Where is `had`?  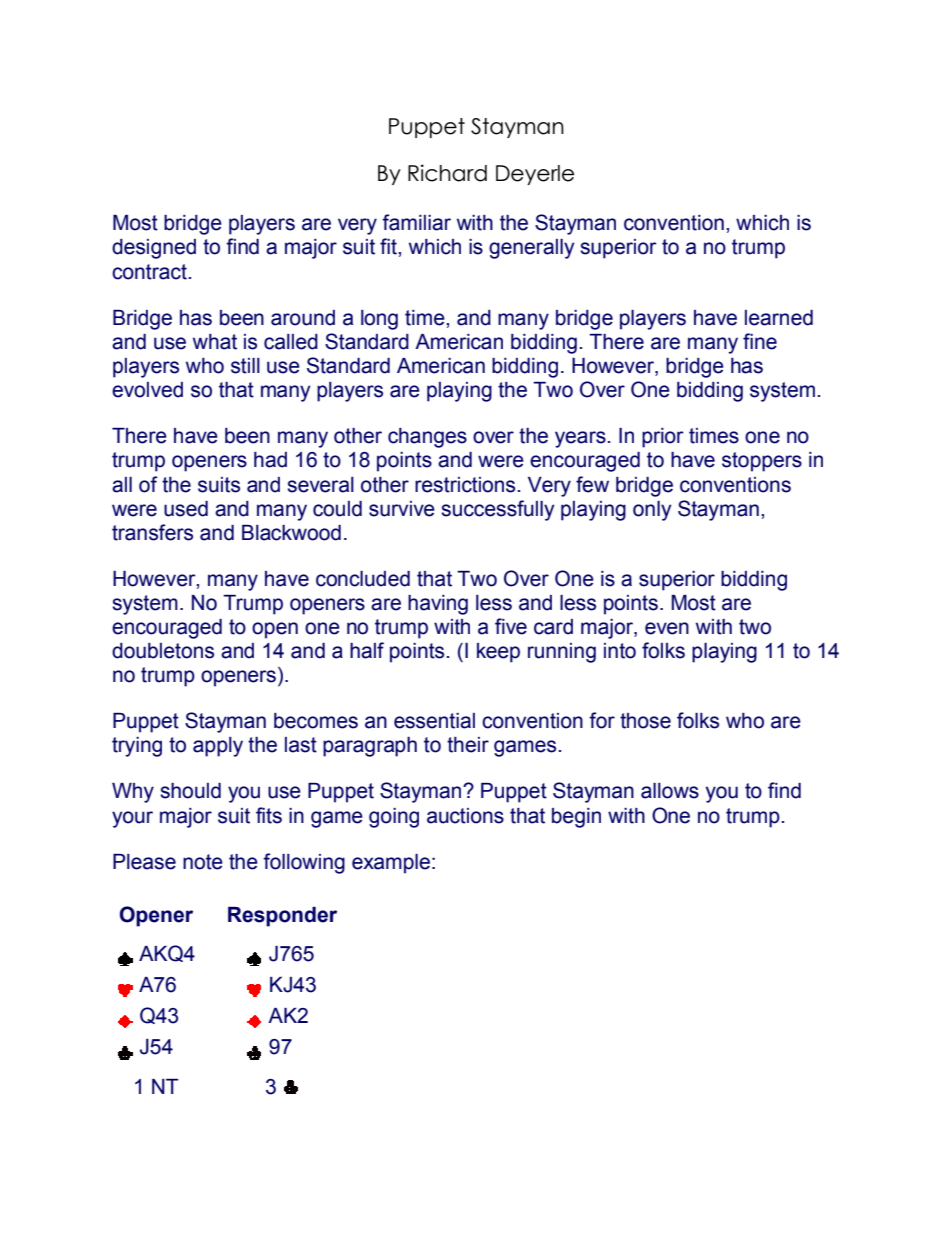 had is located at coordinates (270, 460).
